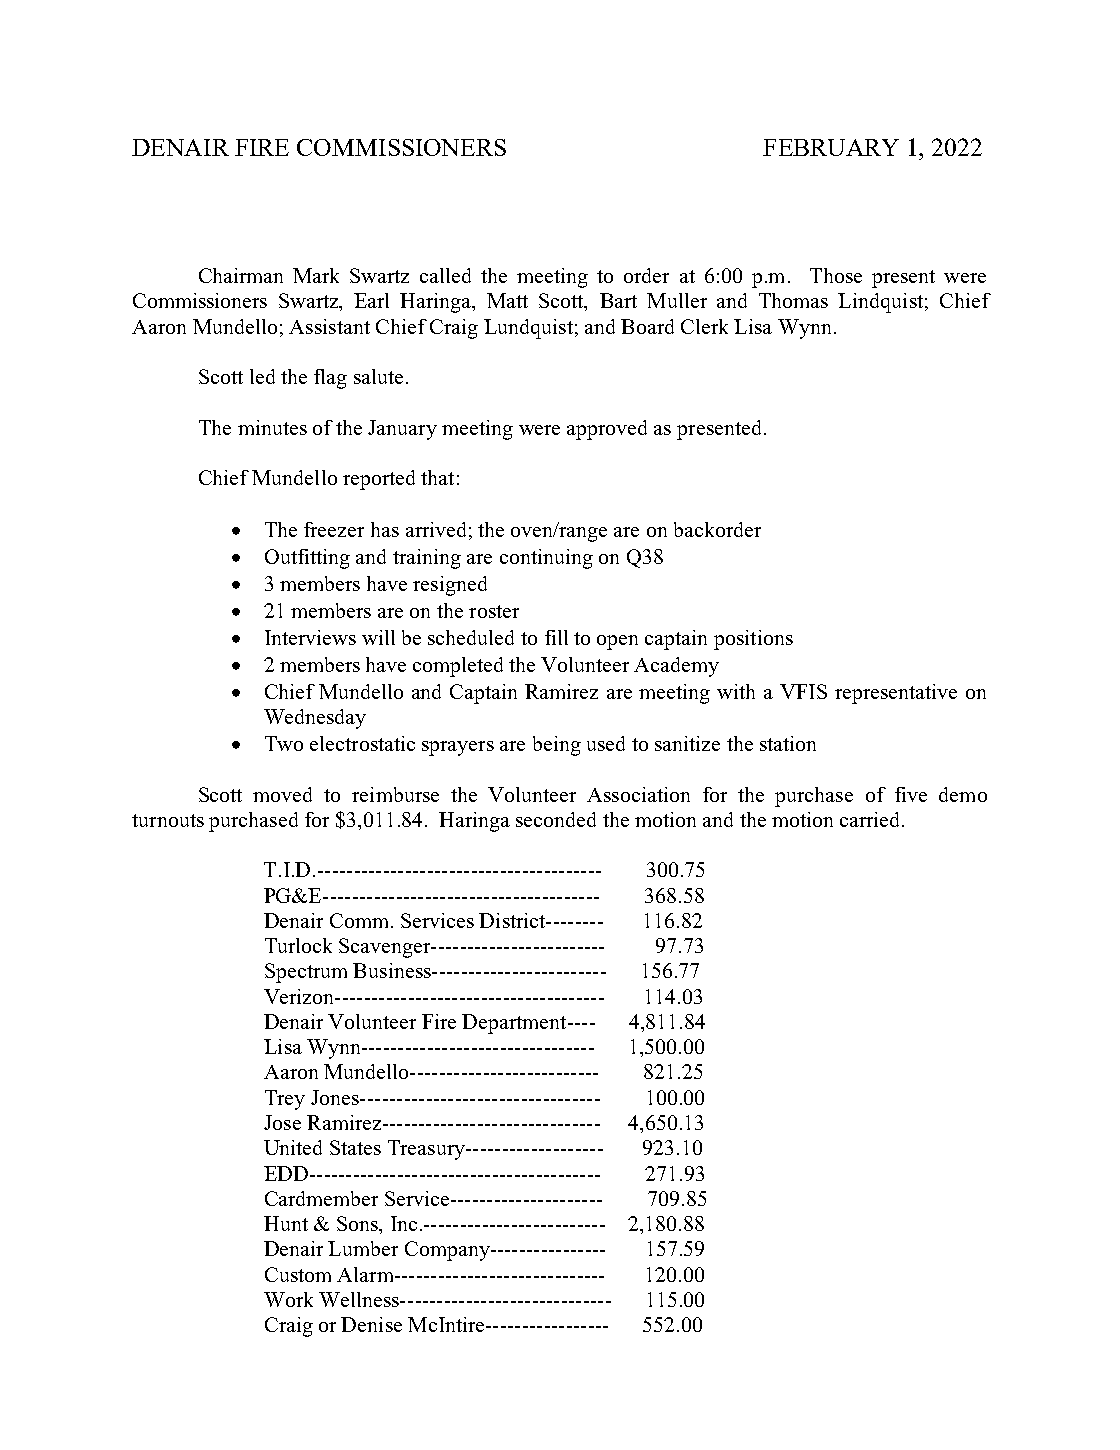 Image resolution: width=1120 pixels, height=1450 pixels. I want to click on Wednesday, so click(315, 719).
